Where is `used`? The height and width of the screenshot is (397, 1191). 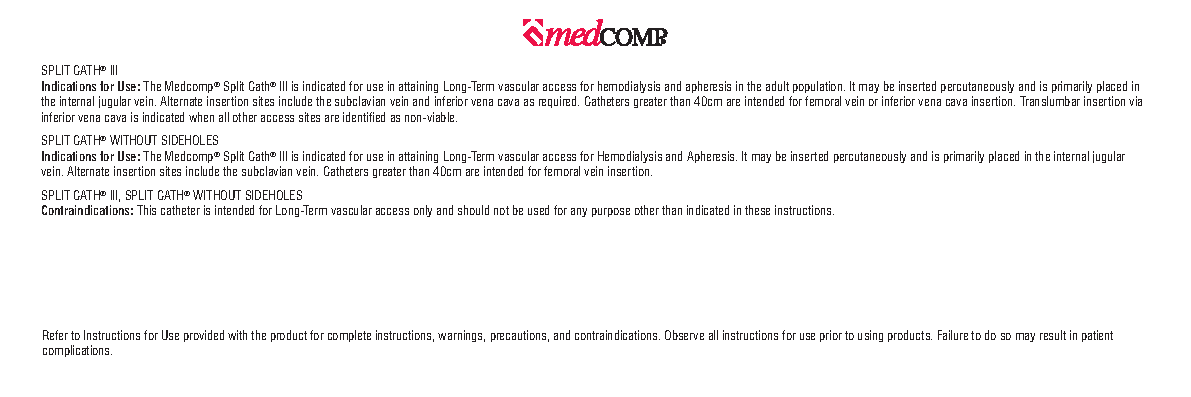
used is located at coordinates (538, 210).
